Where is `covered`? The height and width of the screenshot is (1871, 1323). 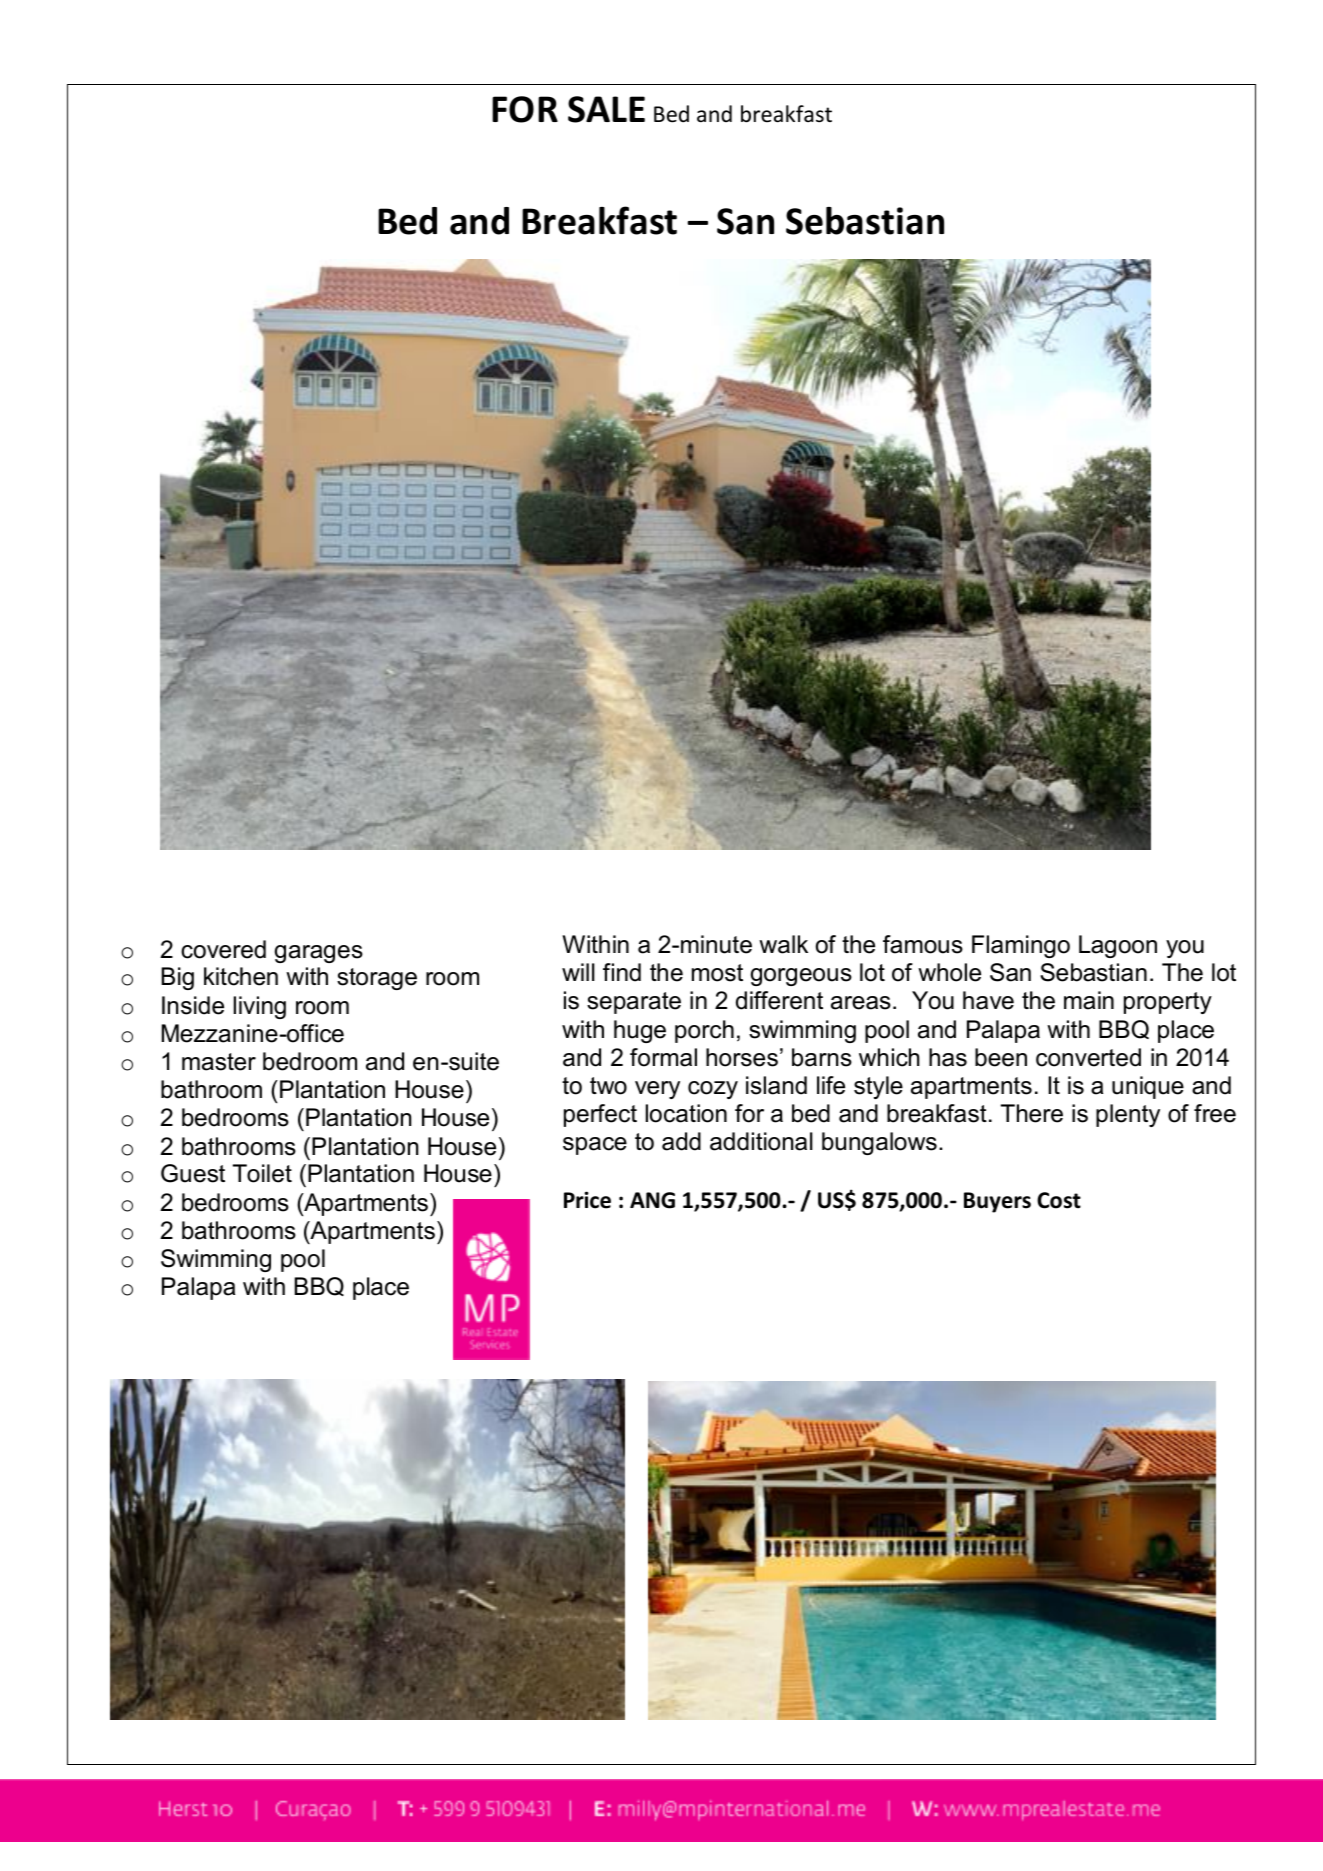
covered is located at coordinates (223, 949).
